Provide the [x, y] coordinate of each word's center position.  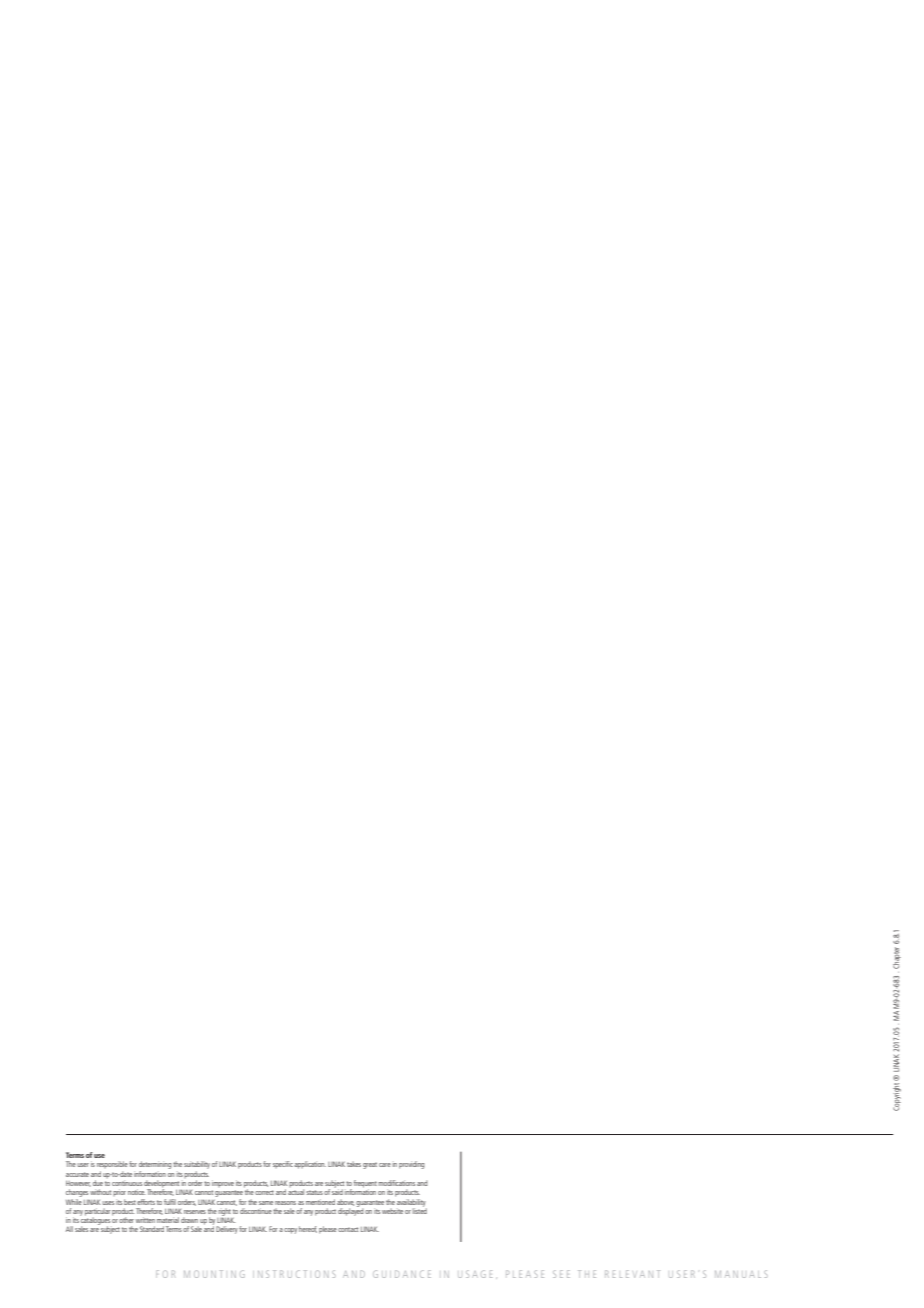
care [385, 1165]
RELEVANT [632, 1274]
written [145, 1220]
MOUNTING [214, 1274]
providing [411, 1165]
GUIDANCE [402, 1274]
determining [155, 1165]
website [392, 1211]
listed [420, 1210]
